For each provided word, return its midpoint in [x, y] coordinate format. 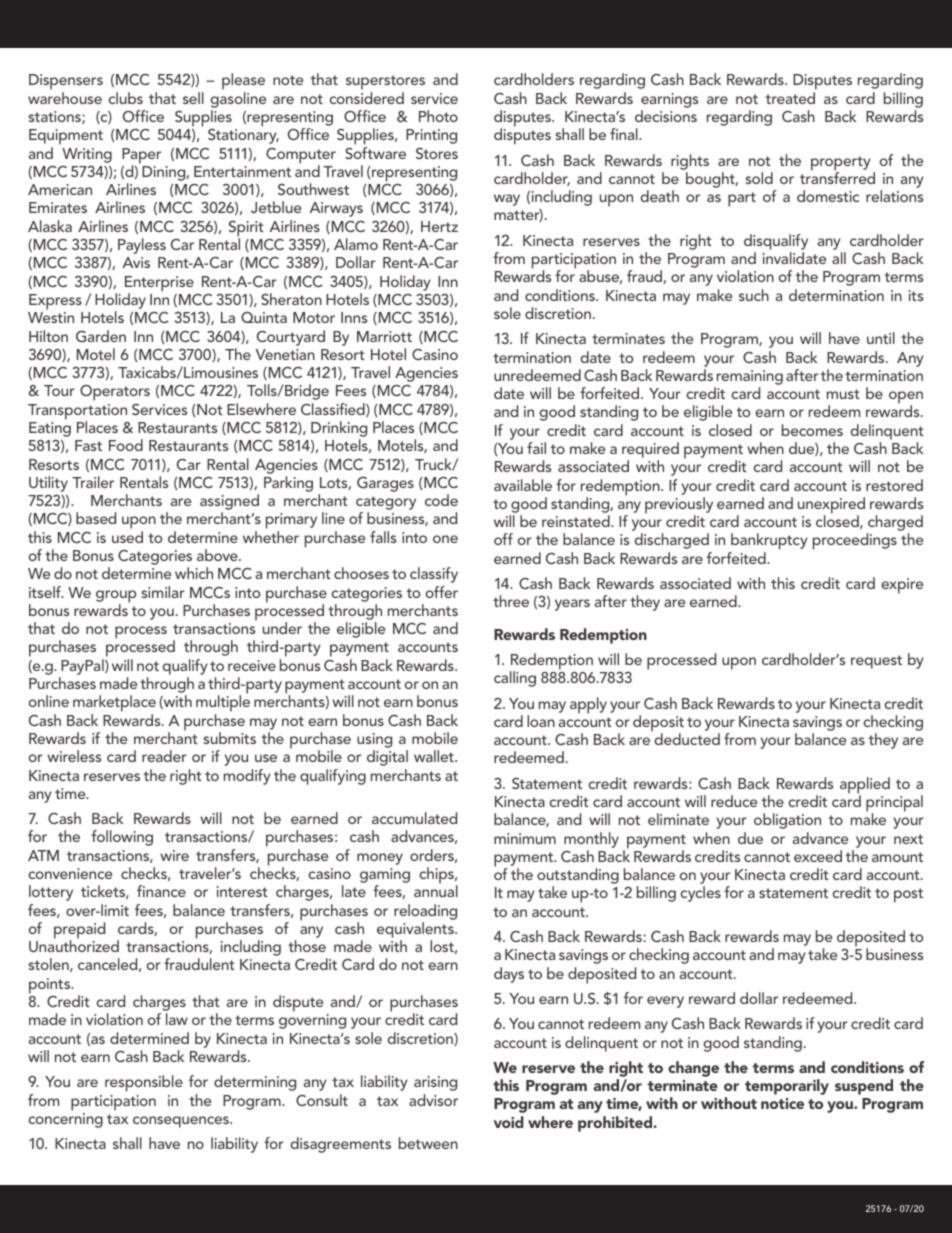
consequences [182, 1122]
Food [126, 445]
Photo [438, 116]
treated [790, 98]
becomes [812, 430]
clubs [125, 98]
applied [865, 786]
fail [536, 448]
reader [164, 756]
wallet [435, 756]
